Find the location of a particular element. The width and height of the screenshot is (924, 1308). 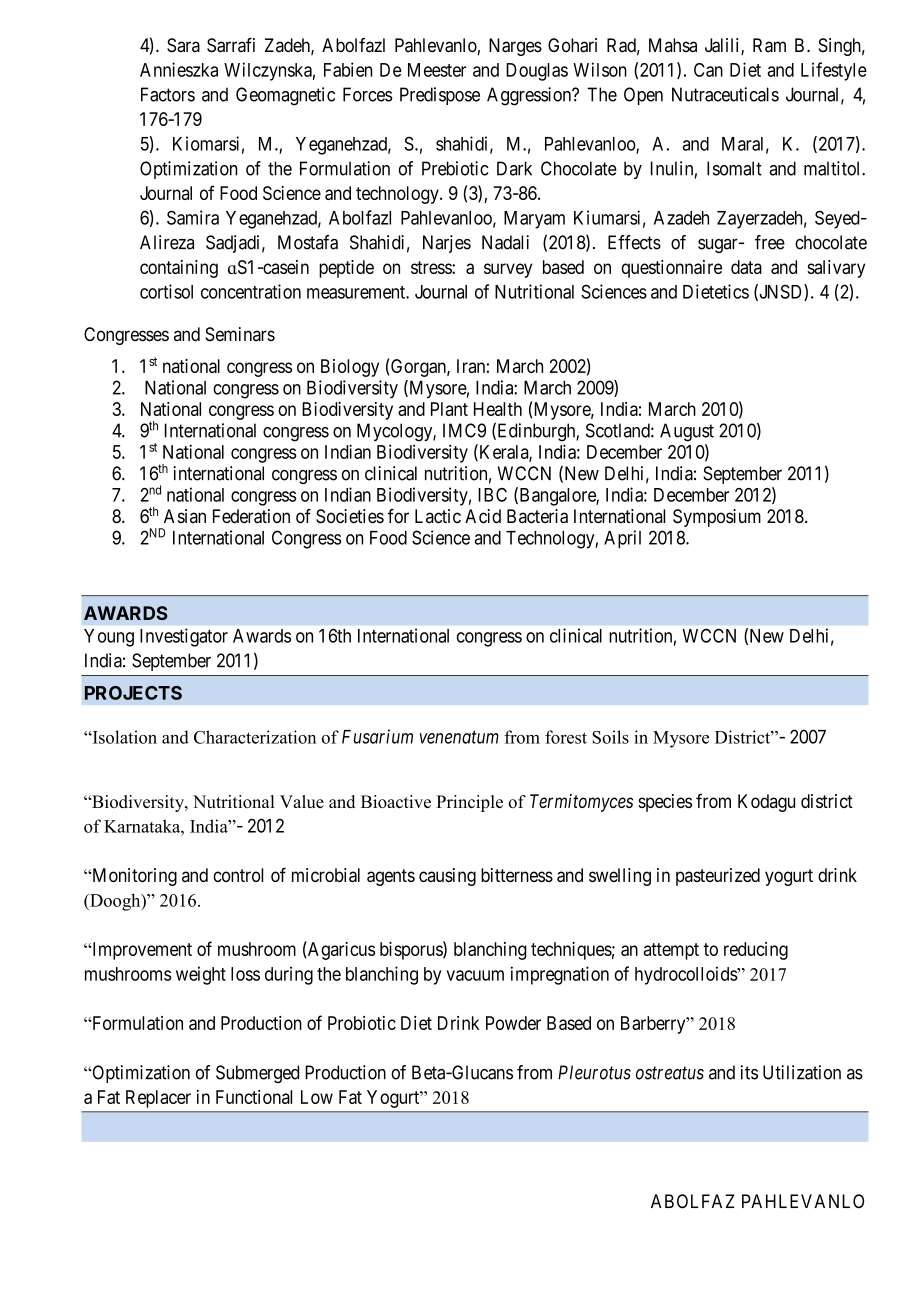

Principle is located at coordinates (469, 803).
